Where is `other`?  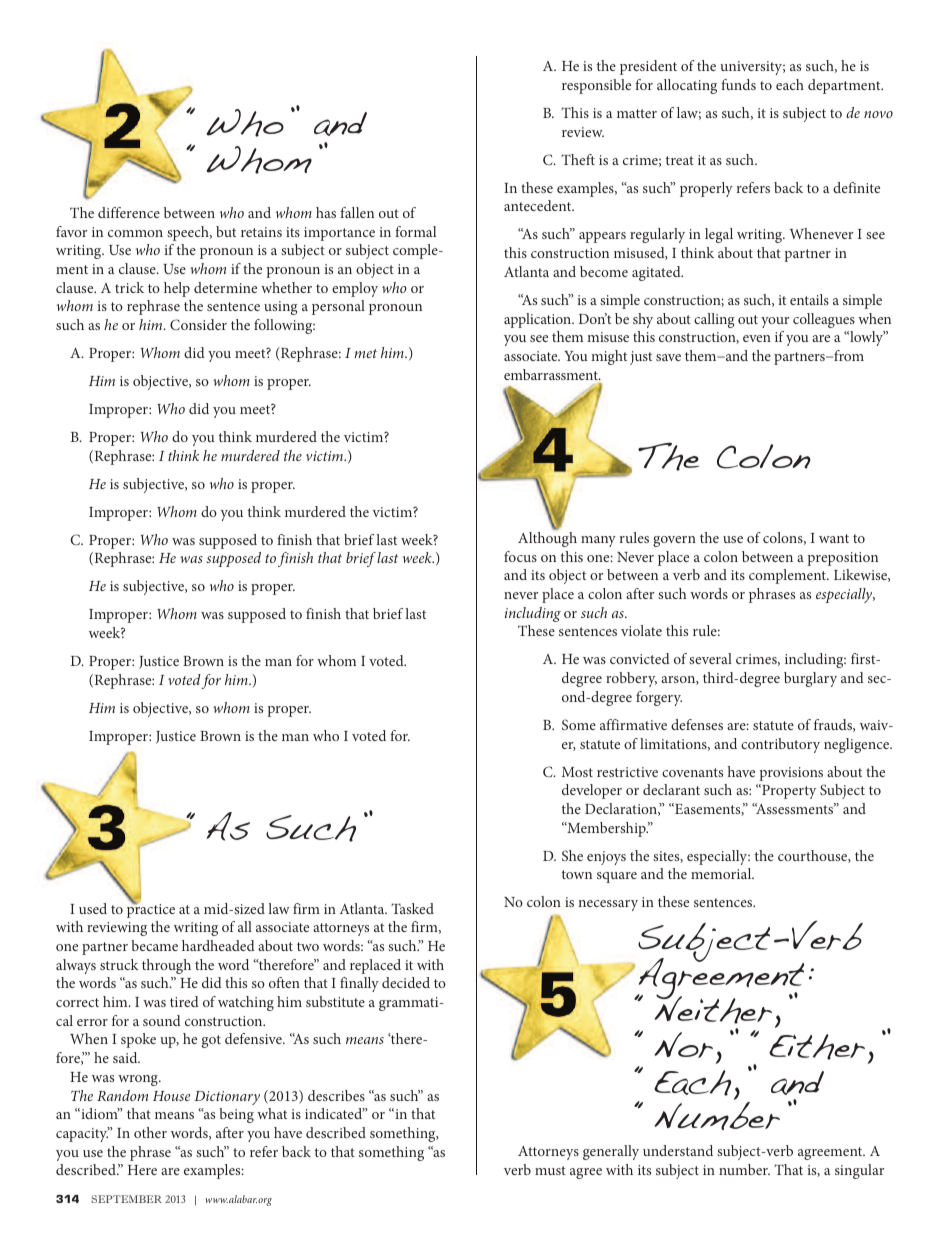
other is located at coordinates (150, 1132).
